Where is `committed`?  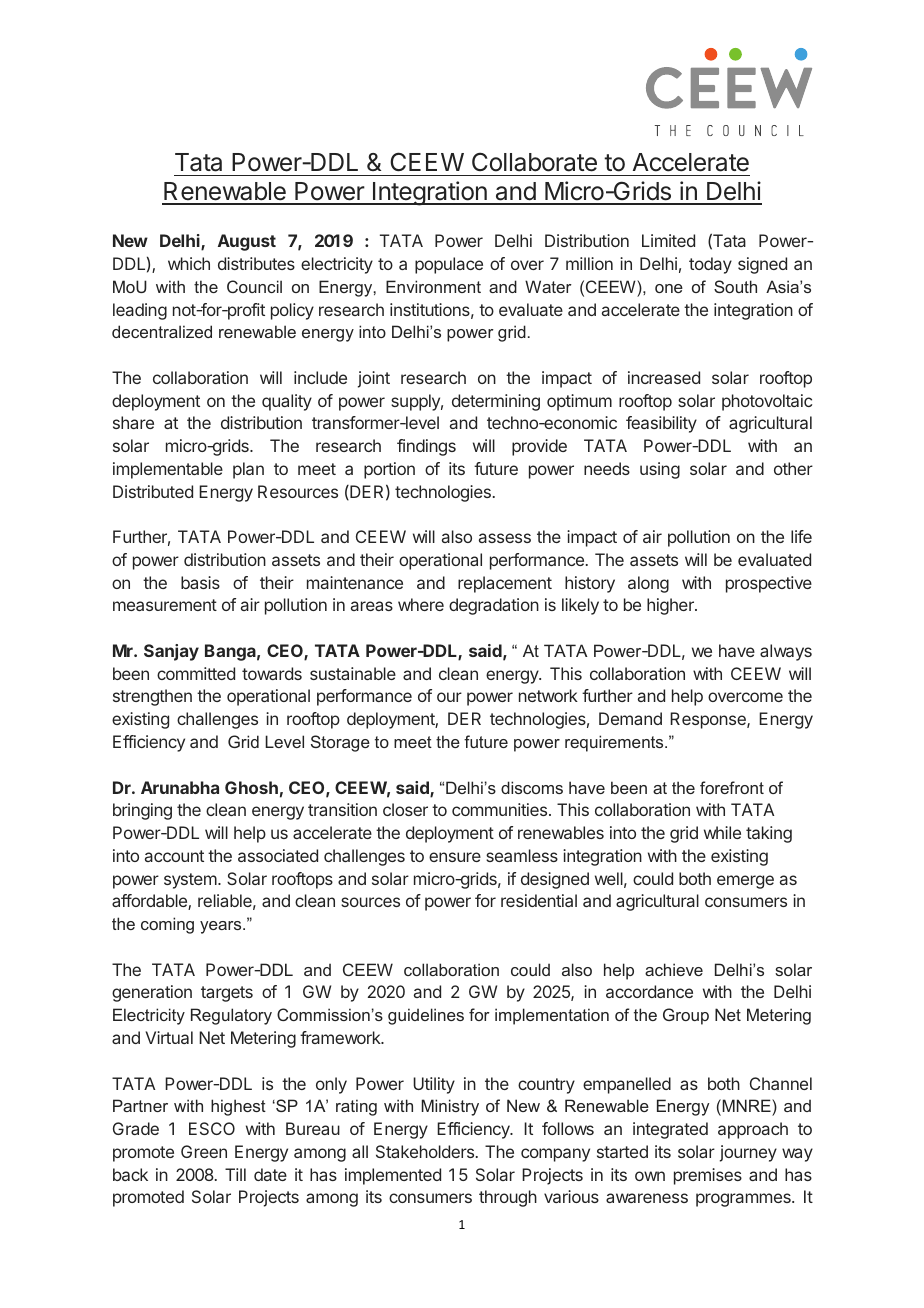
committed is located at coordinates (196, 673).
